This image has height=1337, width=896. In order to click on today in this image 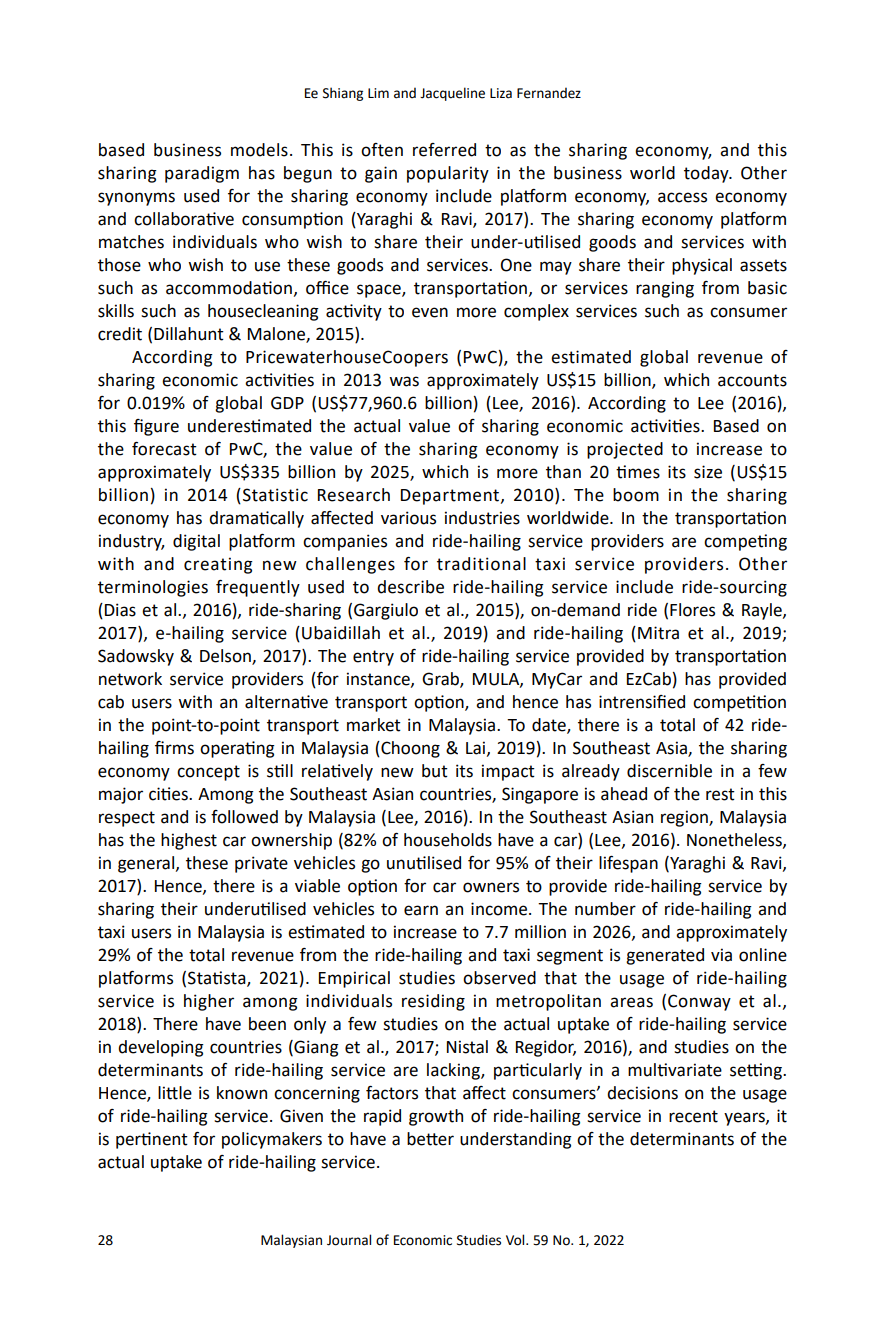, I will do `click(707, 174)`.
